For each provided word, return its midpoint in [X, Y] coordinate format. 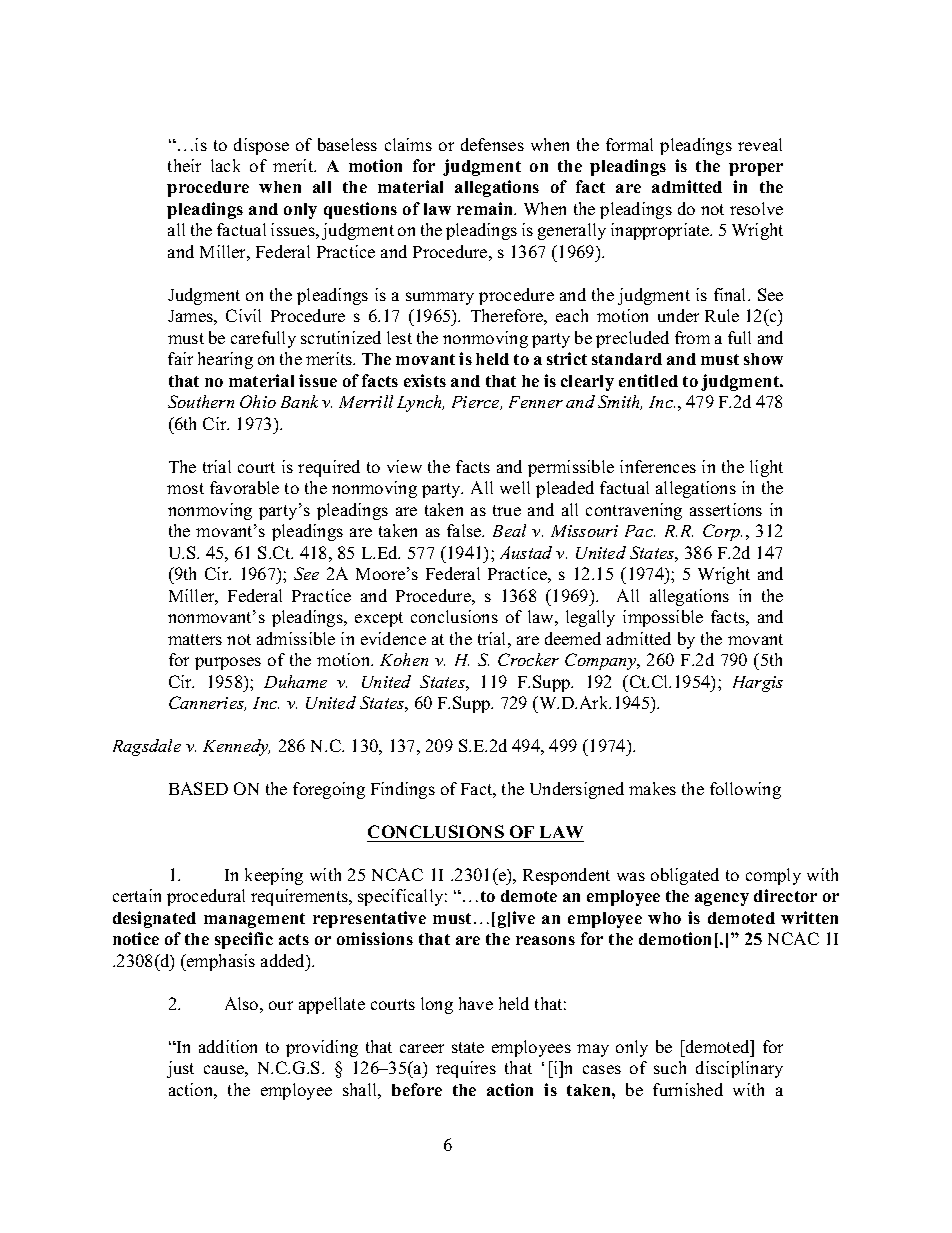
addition [228, 1046]
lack [225, 165]
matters [195, 639]
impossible [663, 618]
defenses [492, 144]
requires [466, 1069]
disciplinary [739, 1069]
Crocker [528, 659]
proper [756, 169]
